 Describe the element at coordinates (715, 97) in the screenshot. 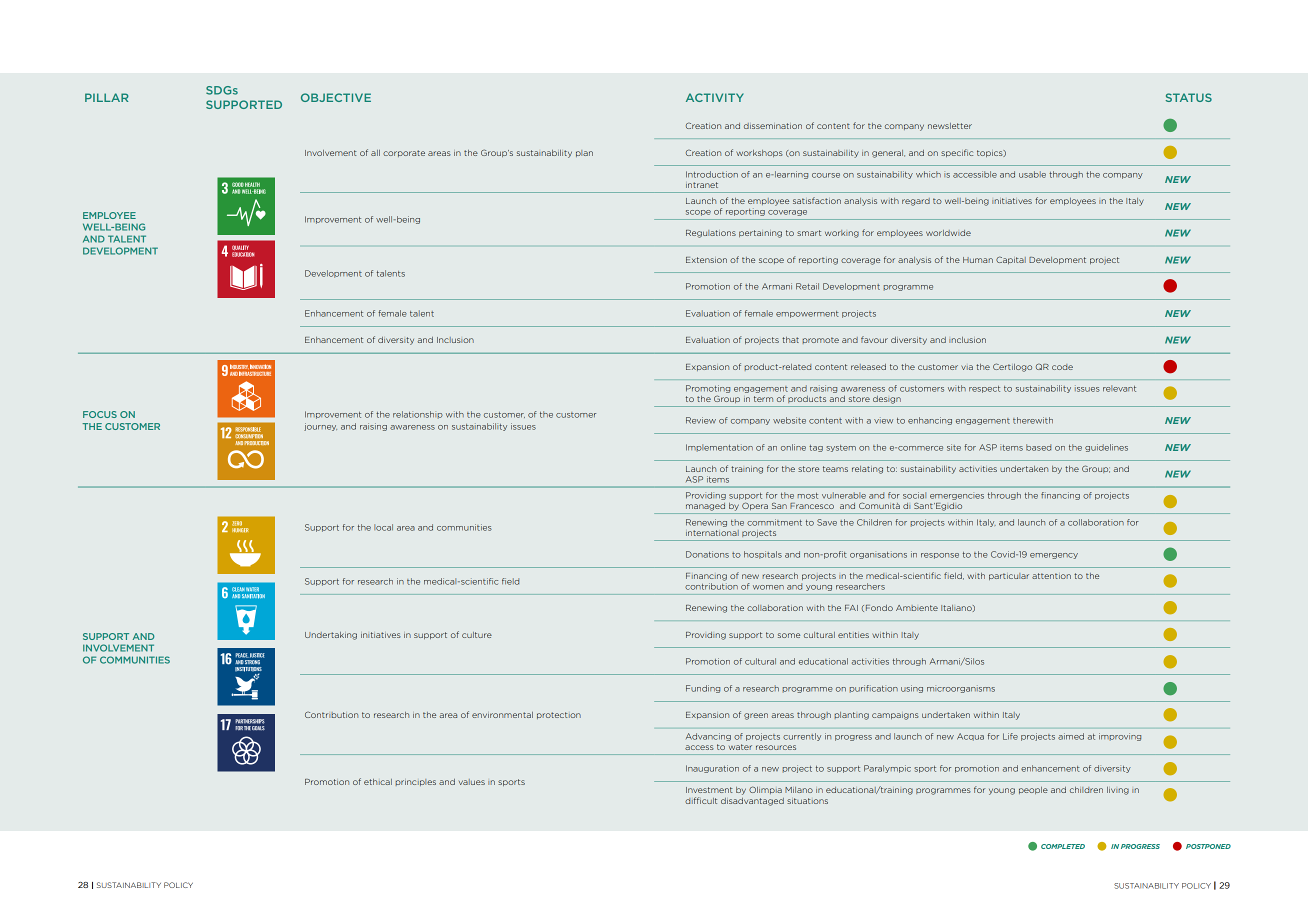

I see `ACTIVITY` at that location.
